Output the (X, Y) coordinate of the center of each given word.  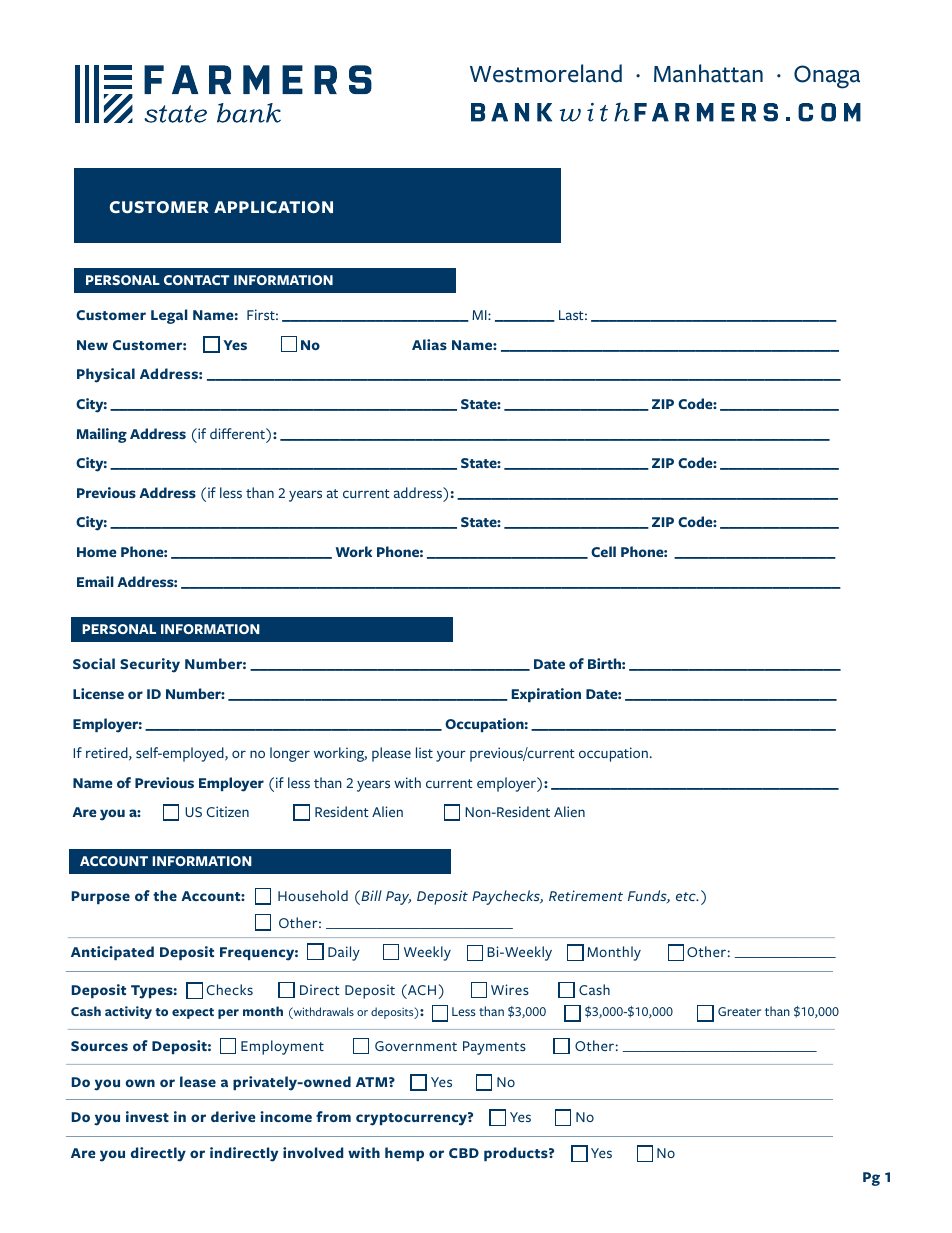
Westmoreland (546, 73)
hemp (404, 1154)
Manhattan (708, 73)
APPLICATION (273, 207)
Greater (739, 1011)
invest (147, 1116)
